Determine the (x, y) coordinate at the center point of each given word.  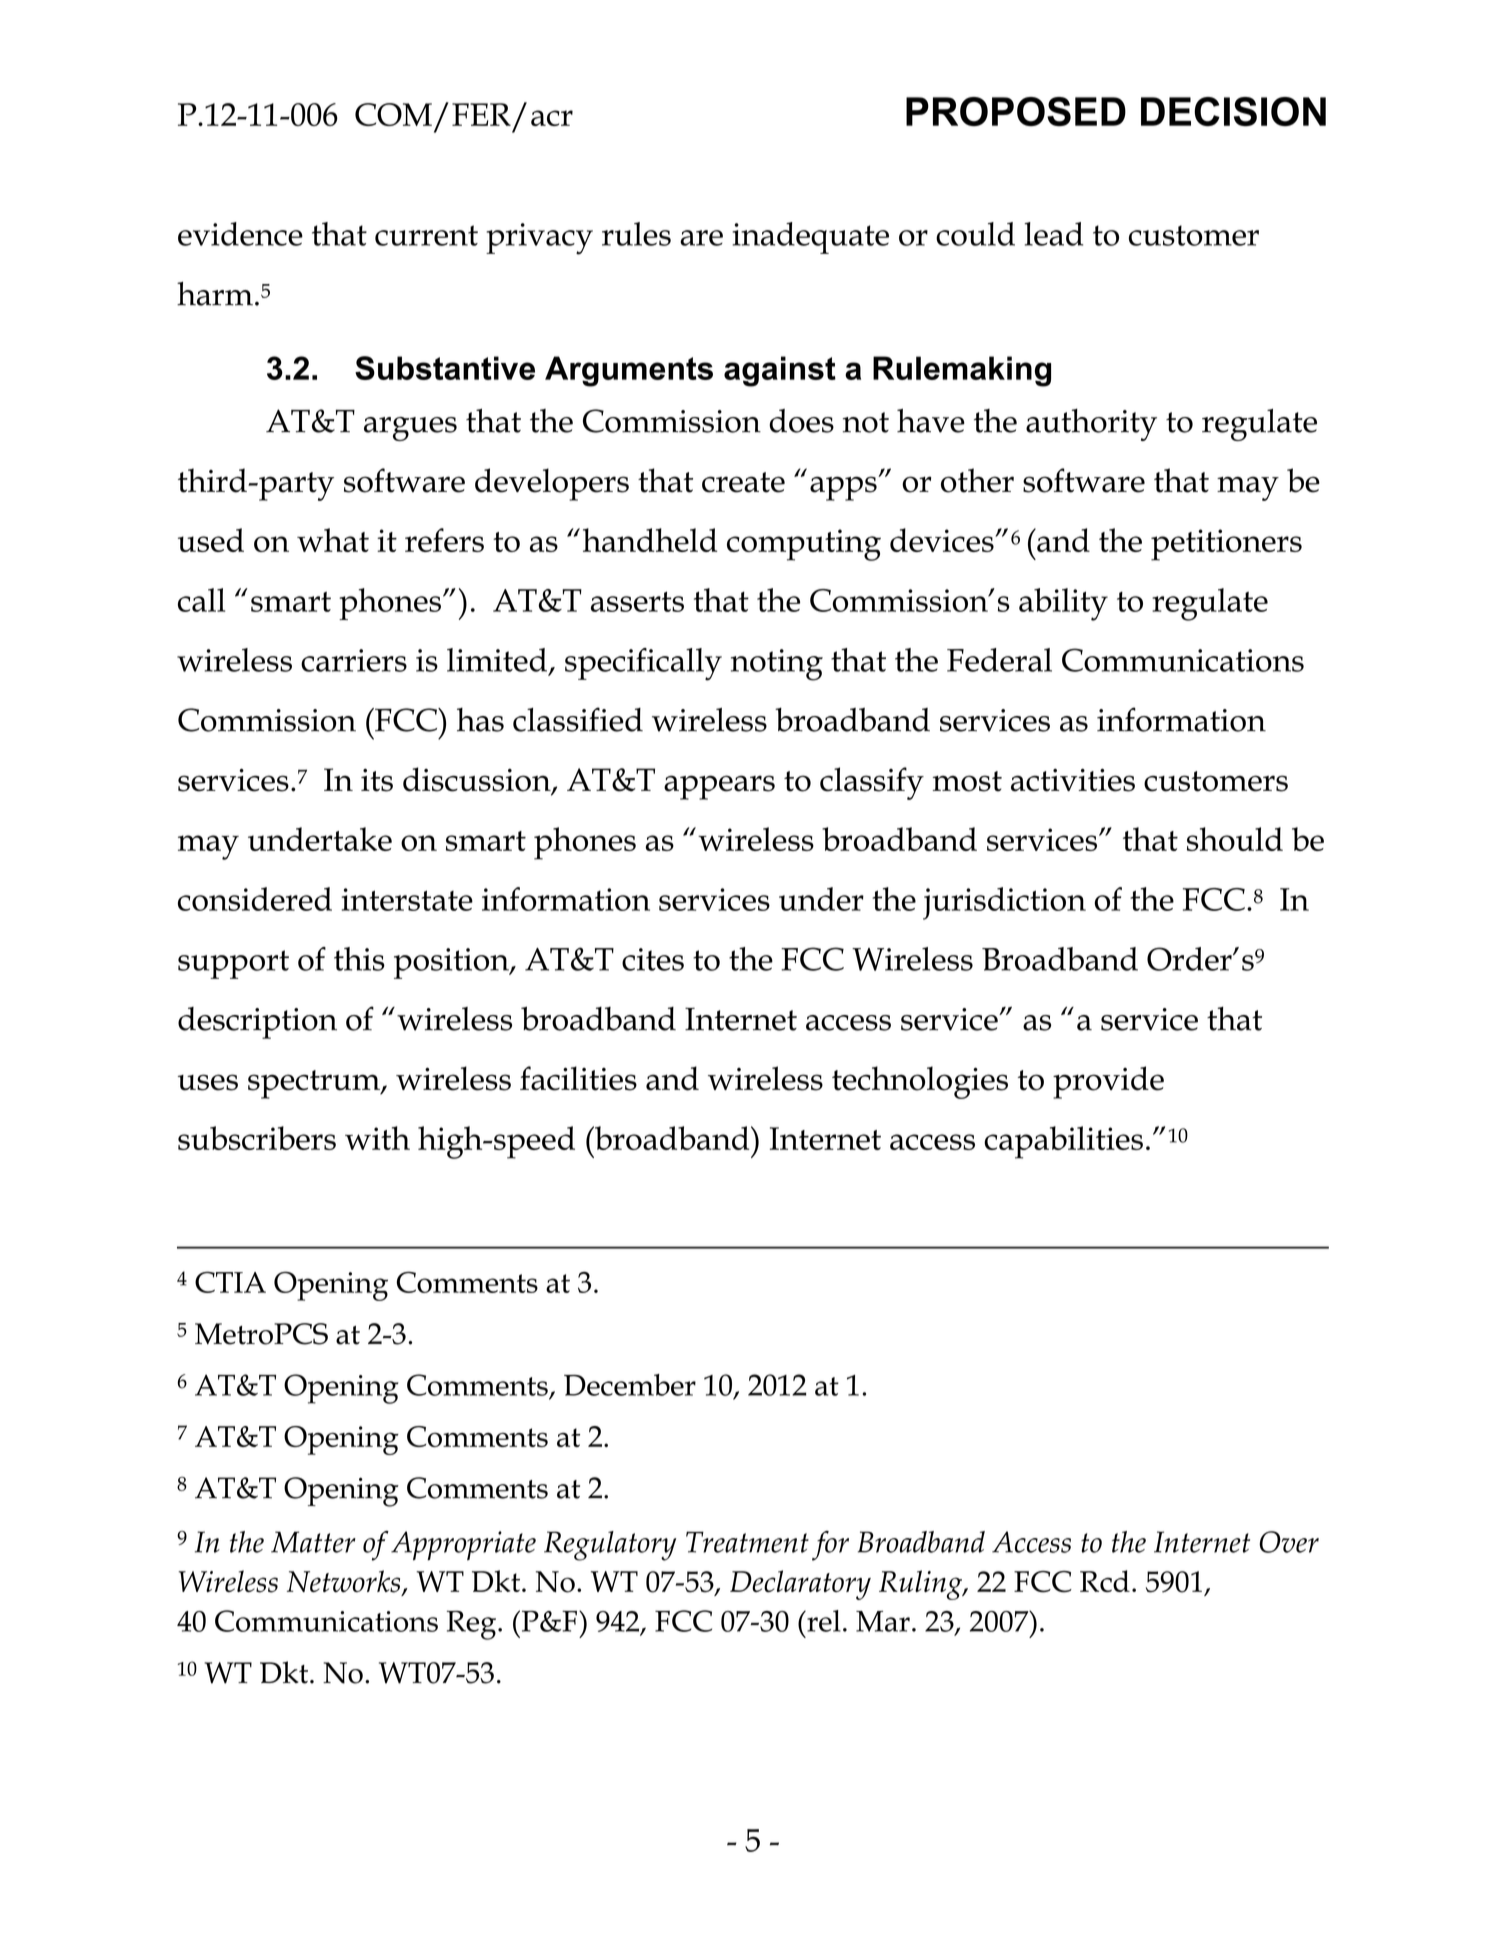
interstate (407, 899)
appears (719, 787)
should (1235, 839)
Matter (313, 1542)
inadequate (810, 238)
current (426, 235)
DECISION (1233, 111)
